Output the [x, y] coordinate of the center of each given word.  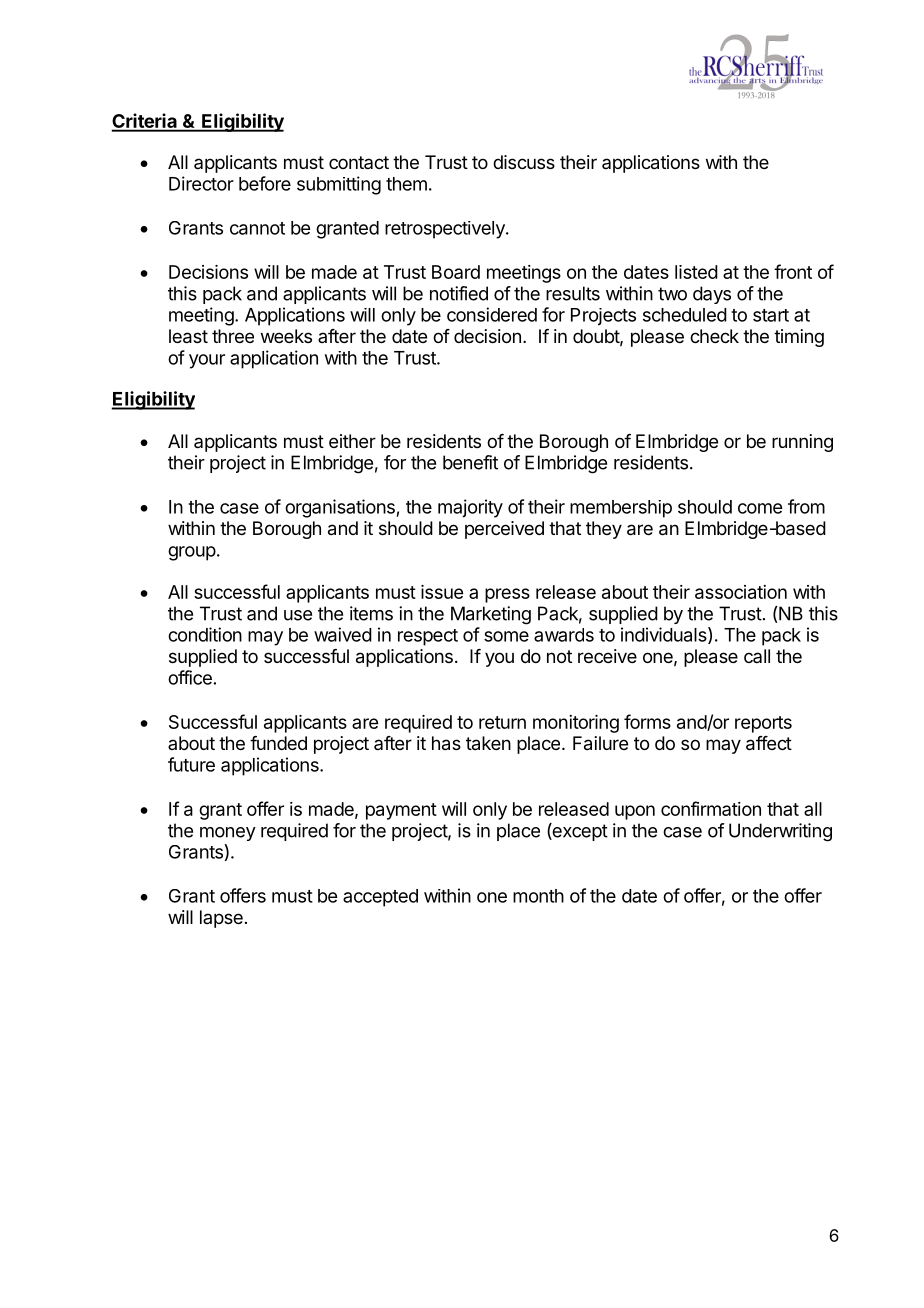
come [760, 508]
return [502, 722]
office [190, 677]
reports [763, 724]
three [233, 336]
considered [492, 314]
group [192, 553]
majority [470, 508]
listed [696, 272]
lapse [221, 919]
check [714, 336]
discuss [524, 162]
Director [201, 183]
